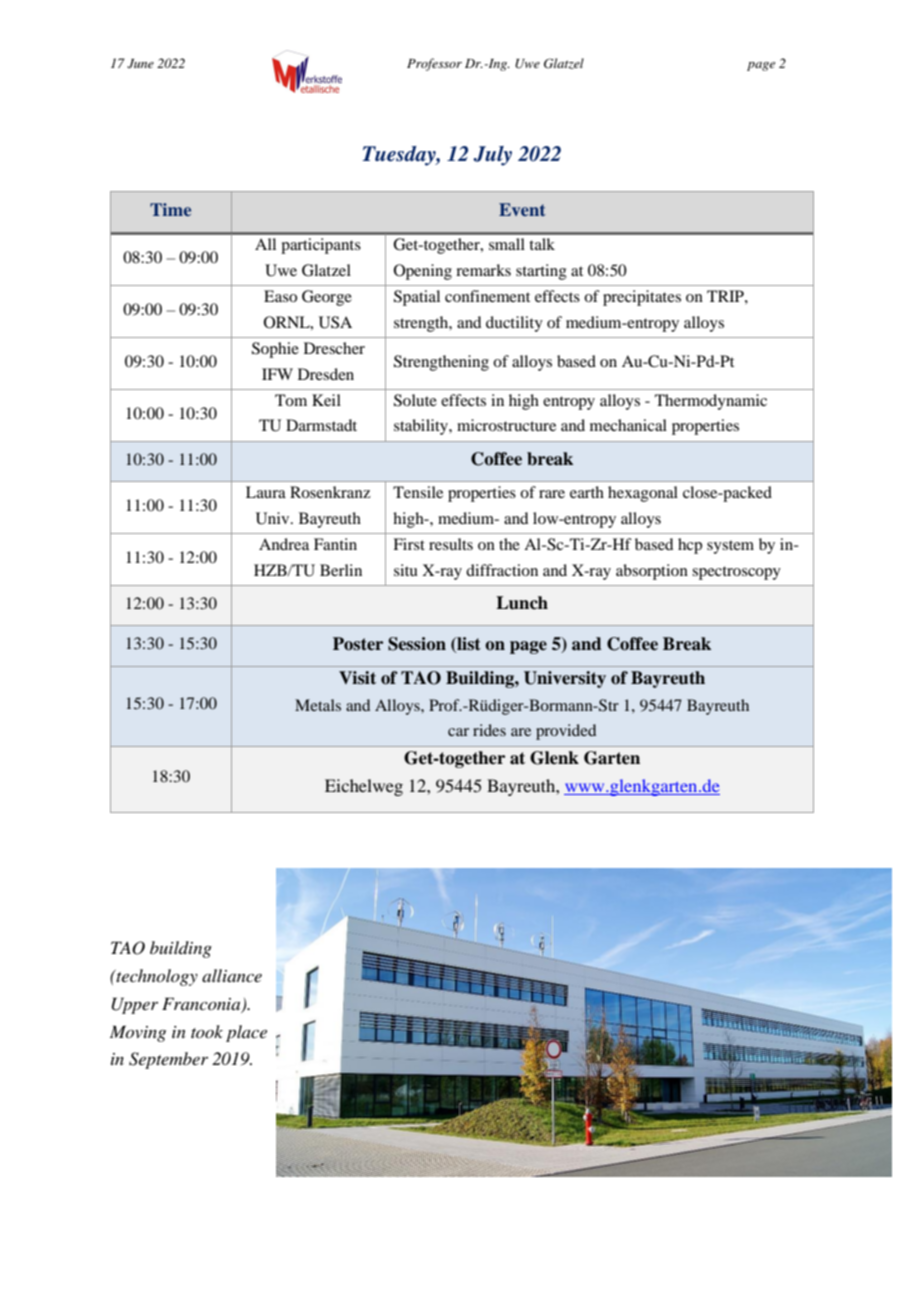  What do you see at coordinates (417, 298) in the image?
I see `Spatial` at bounding box center [417, 298].
